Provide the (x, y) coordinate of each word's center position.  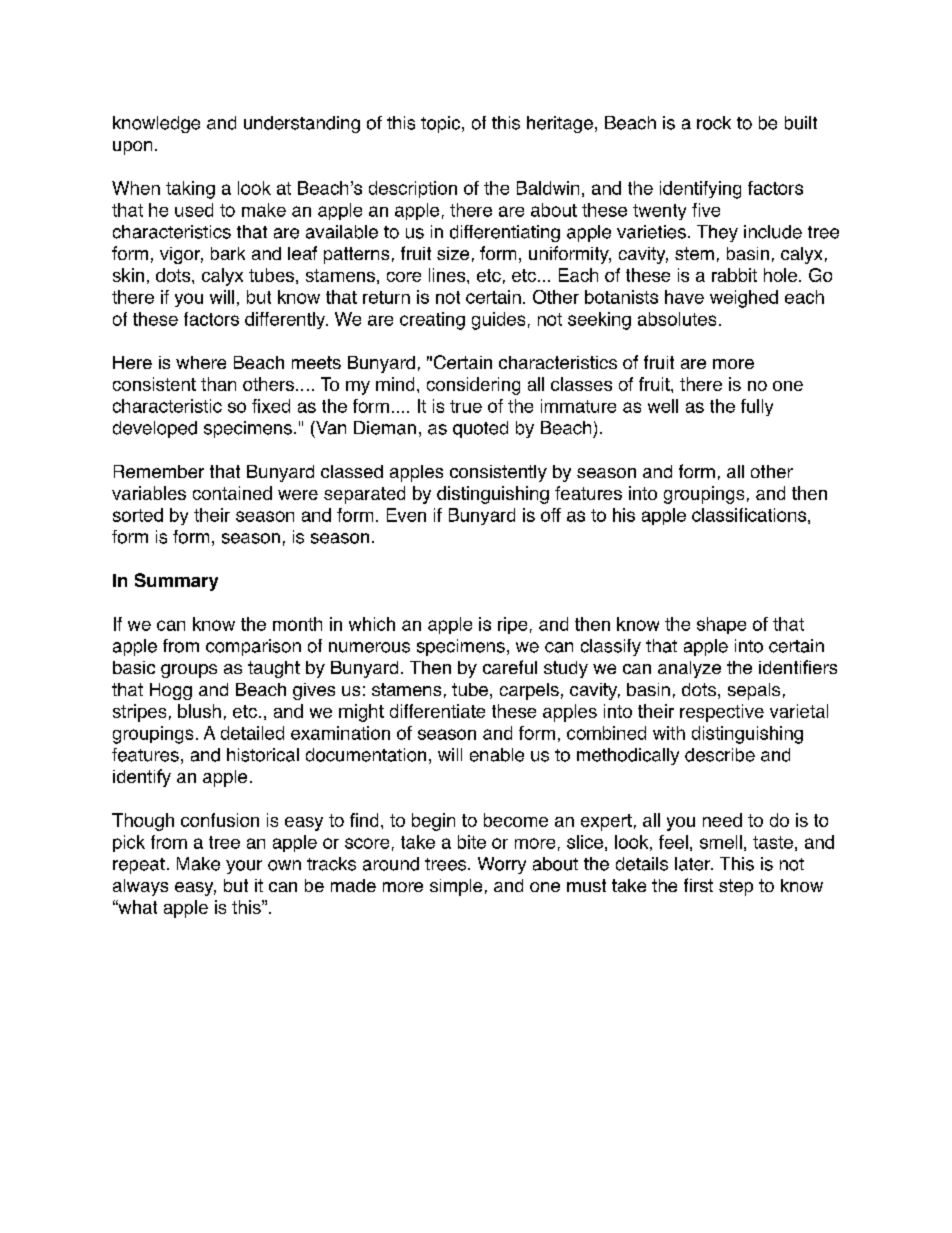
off (551, 515)
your (244, 867)
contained (232, 493)
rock (714, 123)
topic (442, 124)
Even (406, 515)
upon (132, 148)
